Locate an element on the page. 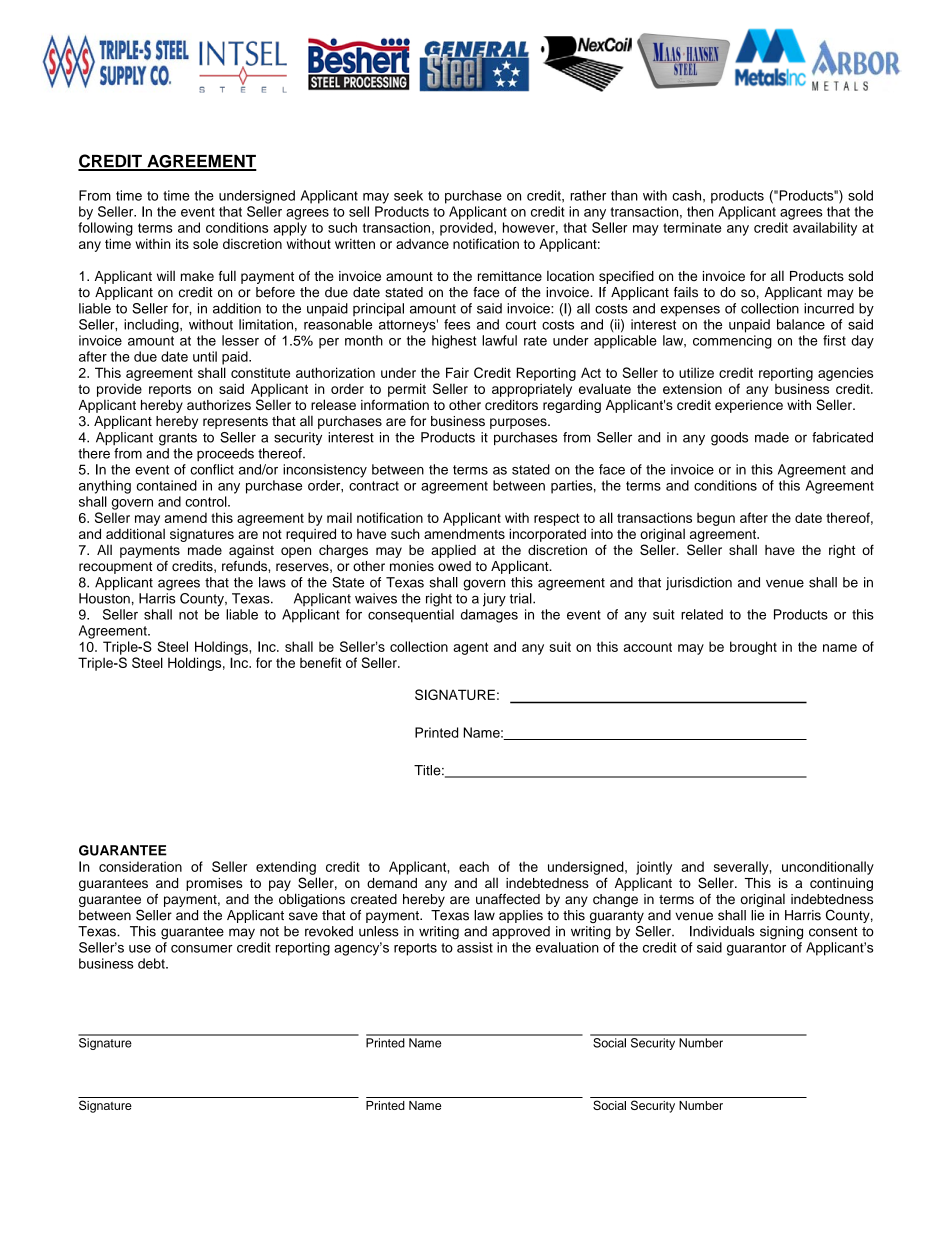 The height and width of the document is (1233, 952). authorizes is located at coordinates (219, 405).
